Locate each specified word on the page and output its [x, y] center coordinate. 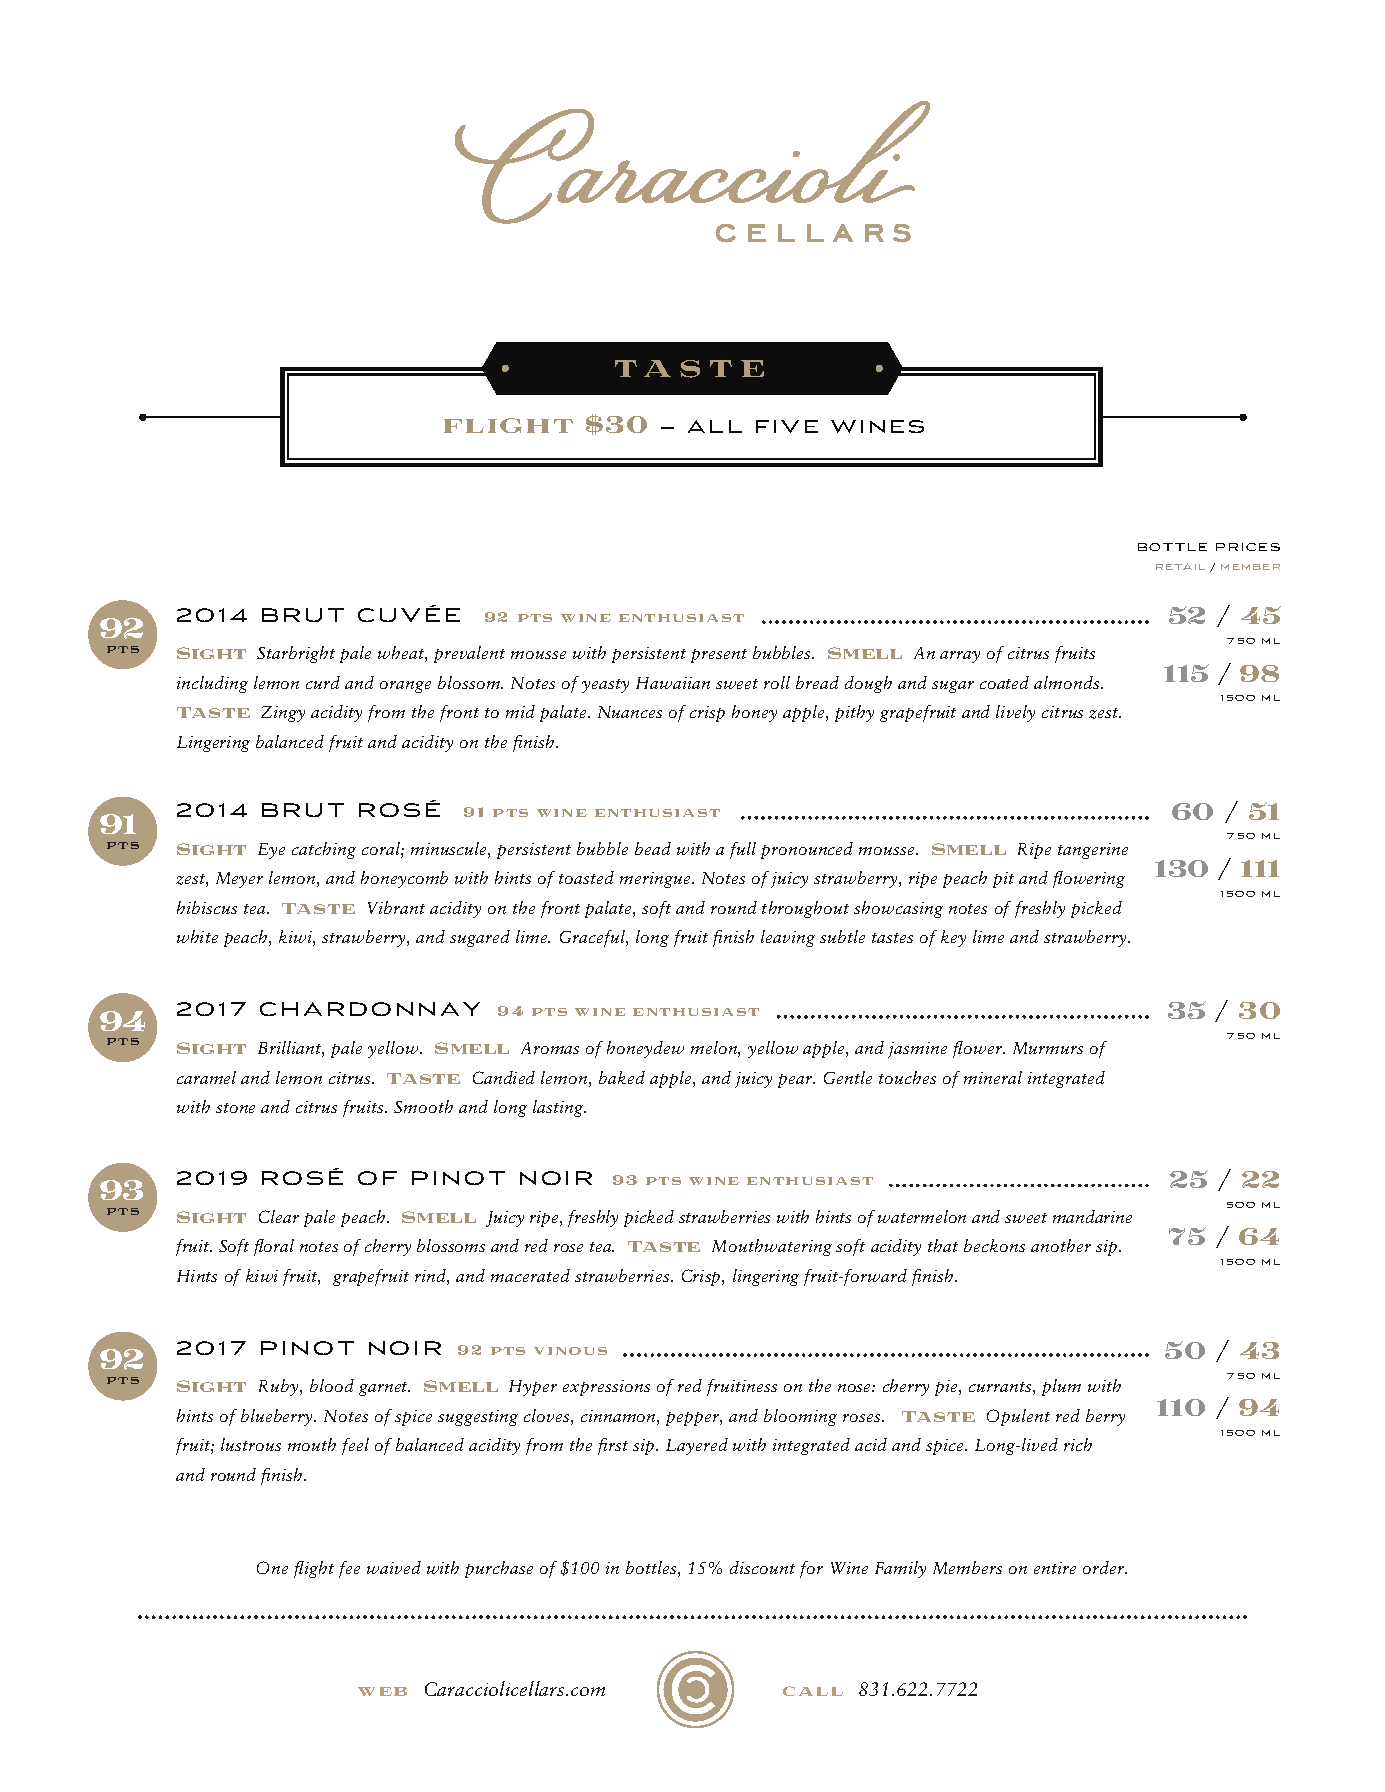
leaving [788, 938]
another [1061, 1245]
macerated [530, 1275]
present [719, 656]
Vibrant [396, 907]
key [953, 938]
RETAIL [1180, 566]
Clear [279, 1216]
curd [323, 682]
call [813, 1691]
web [382, 1691]
